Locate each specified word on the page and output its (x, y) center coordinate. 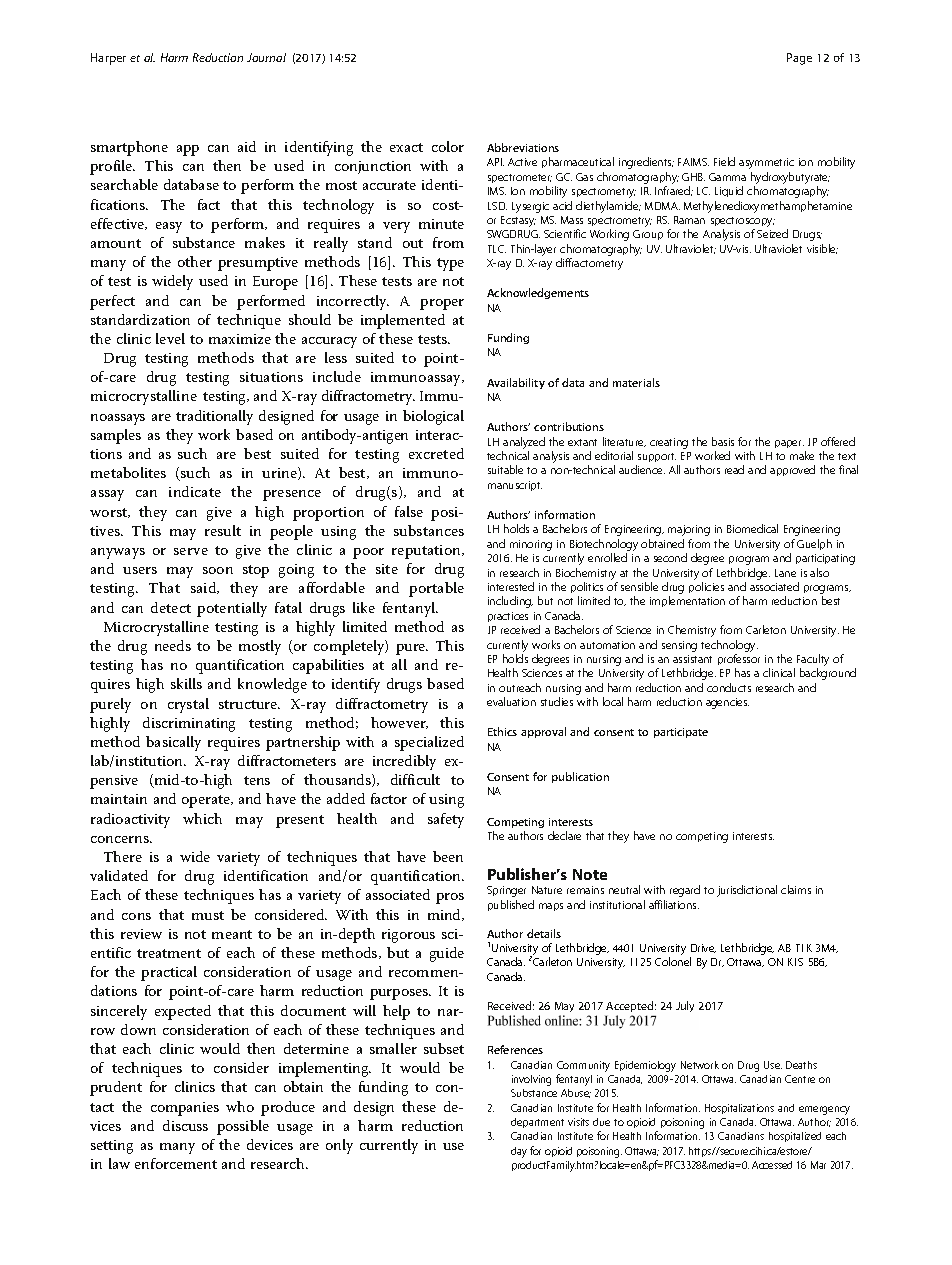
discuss (185, 1125)
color (448, 146)
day (519, 1152)
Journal (266, 57)
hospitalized (795, 1137)
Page (799, 59)
